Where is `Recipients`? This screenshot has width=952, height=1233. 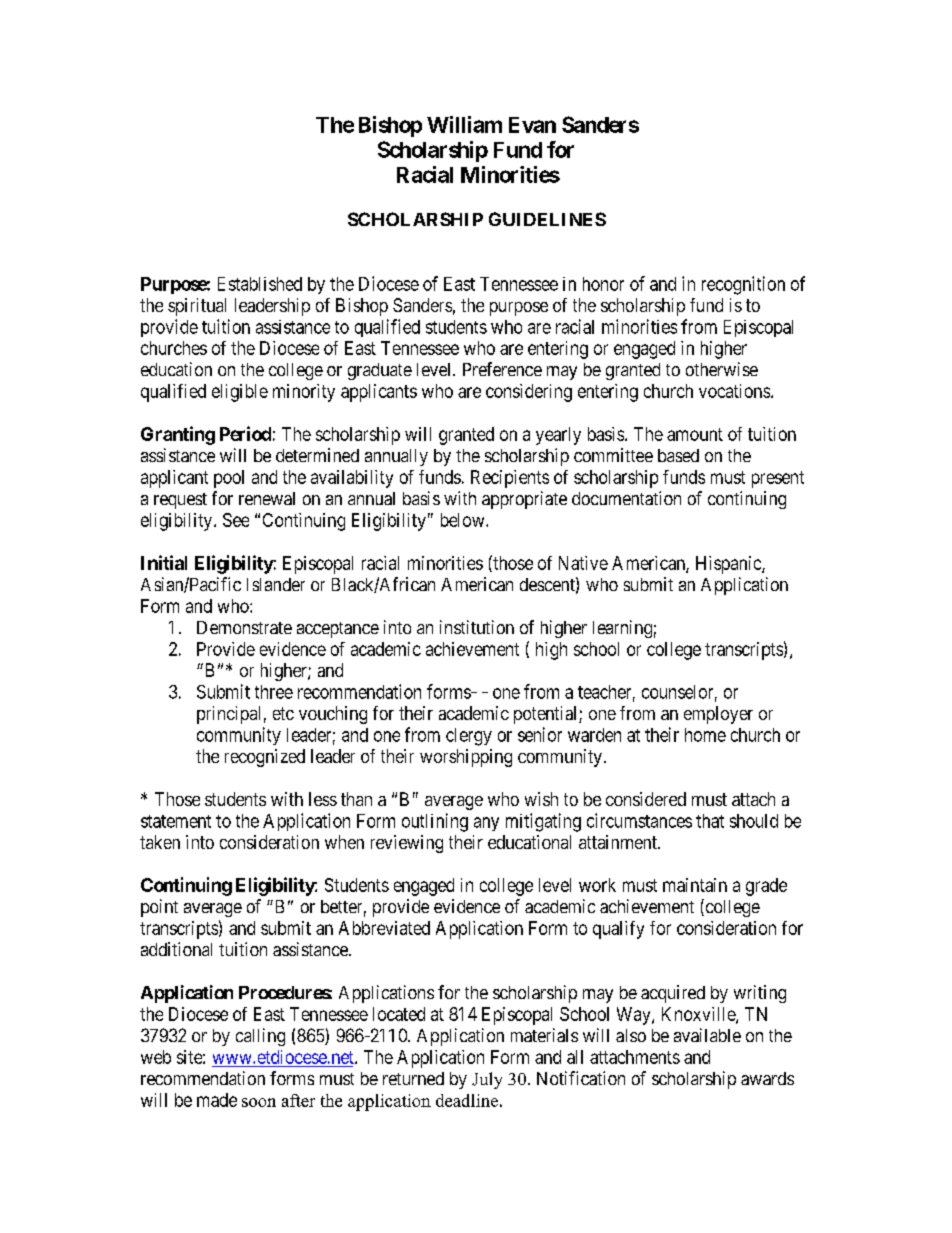
Recipients is located at coordinates (510, 479).
